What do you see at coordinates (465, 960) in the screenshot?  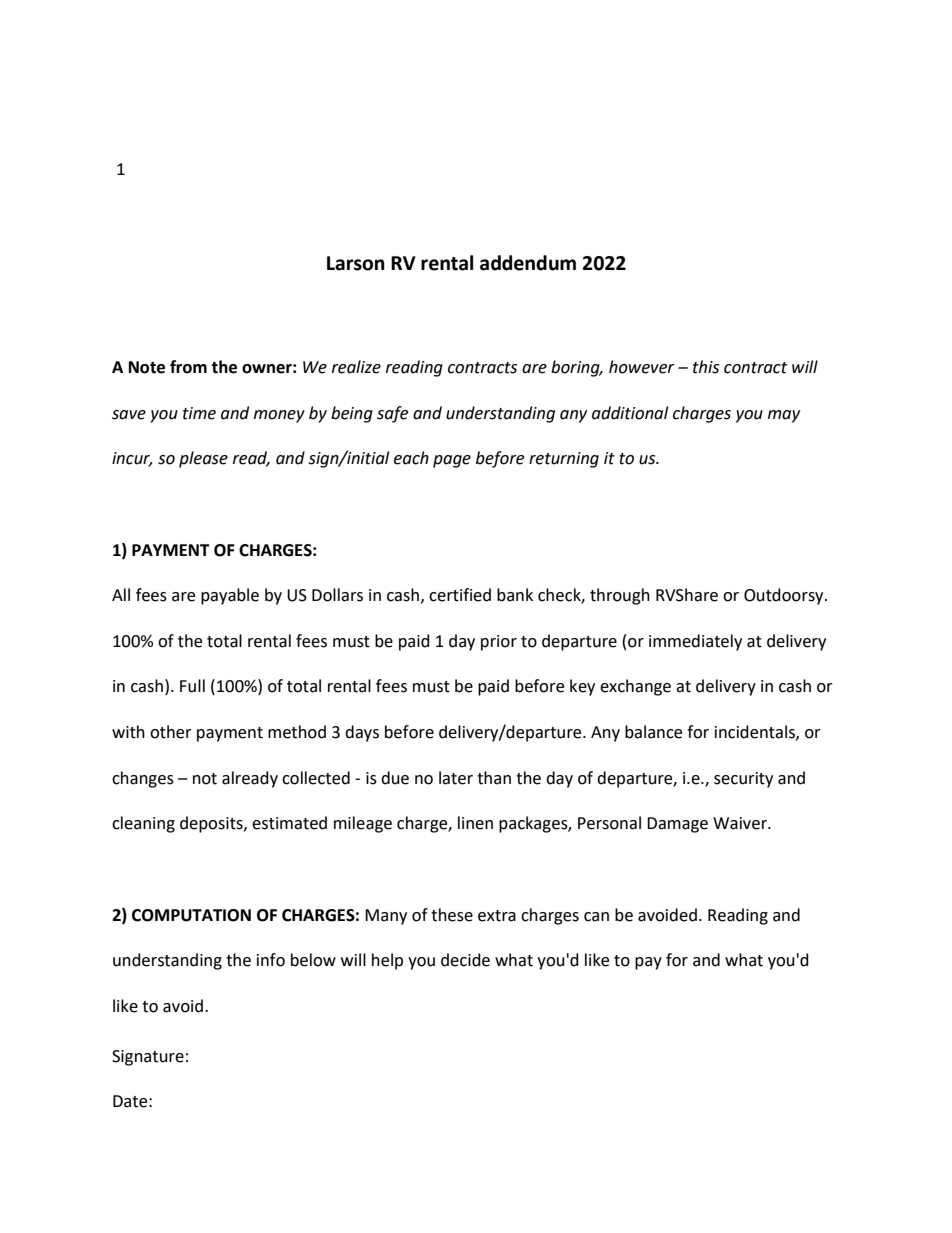 I see `decide` at bounding box center [465, 960].
